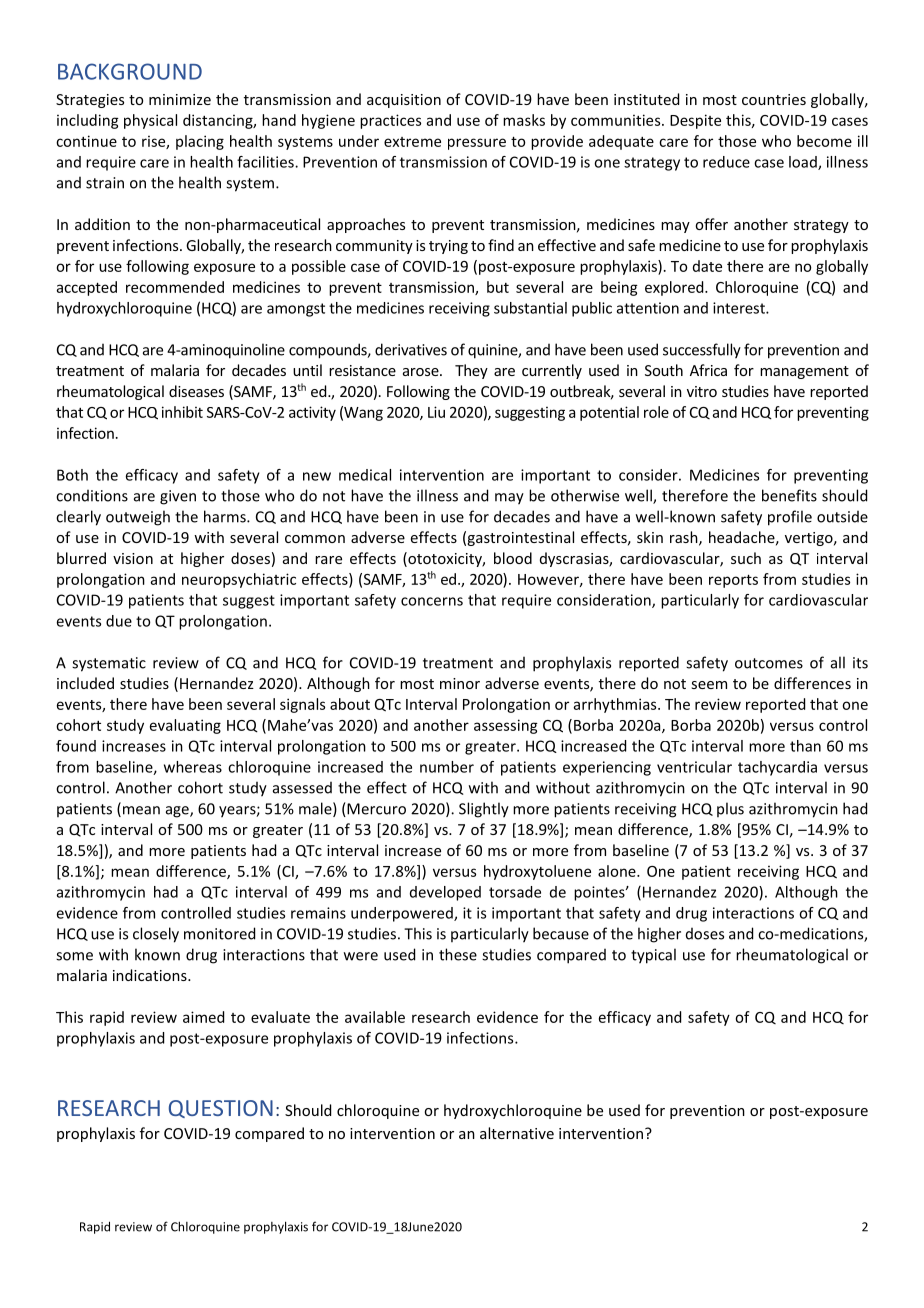  What do you see at coordinates (733, 581) in the image?
I see `reports` at bounding box center [733, 581].
